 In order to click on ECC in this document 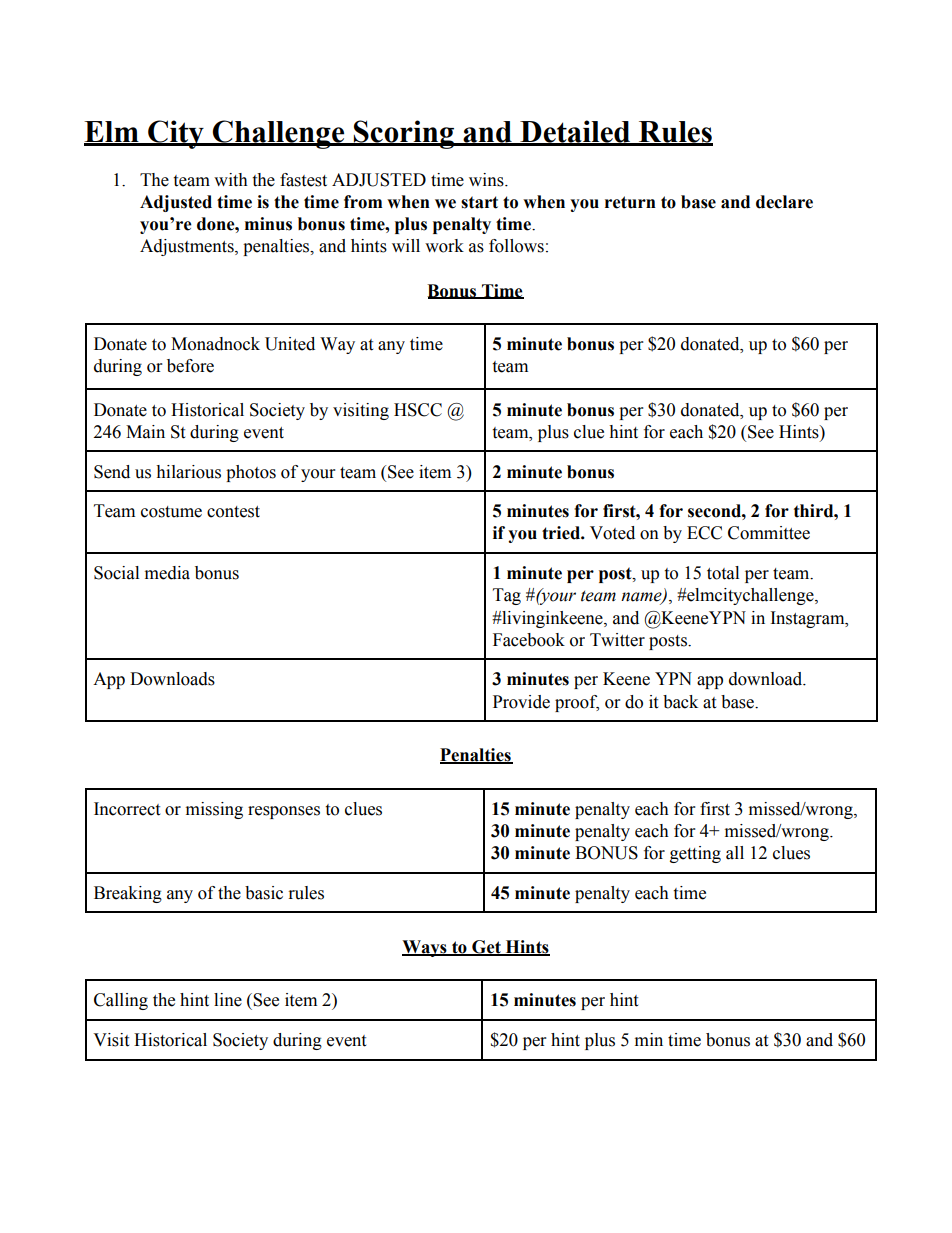, I will do `click(704, 533)`.
